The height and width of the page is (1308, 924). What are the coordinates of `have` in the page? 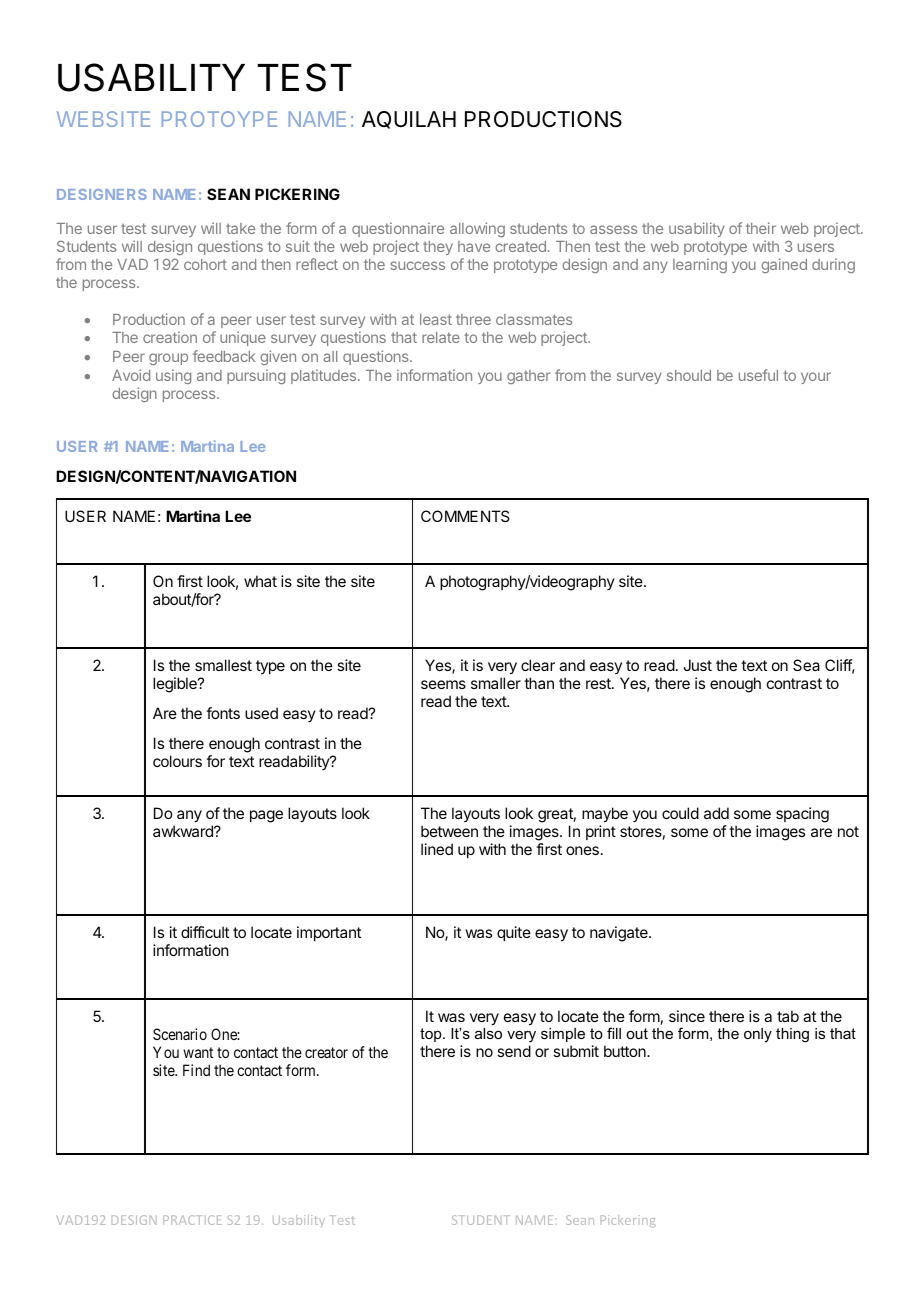 It's located at (474, 246).
